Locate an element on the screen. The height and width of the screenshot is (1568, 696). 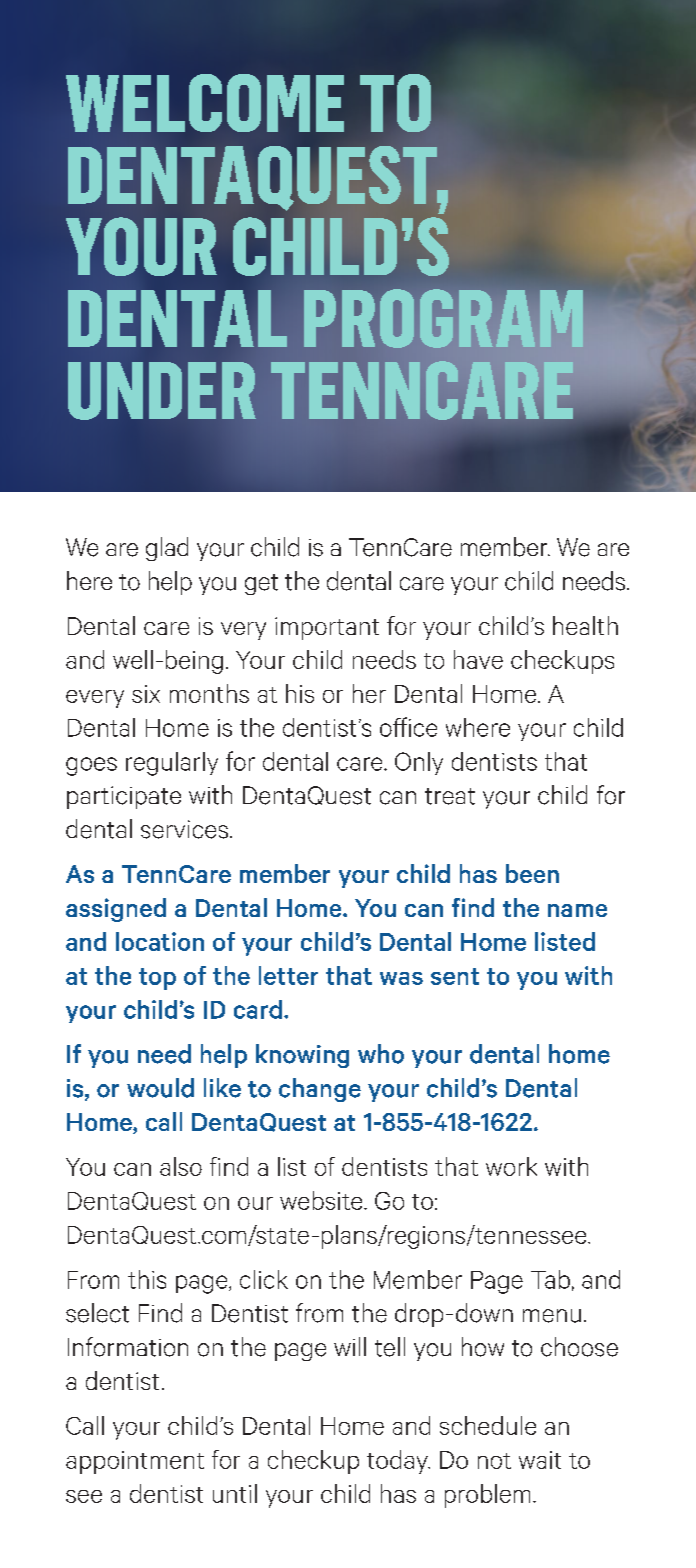
letter is located at coordinates (288, 975).
